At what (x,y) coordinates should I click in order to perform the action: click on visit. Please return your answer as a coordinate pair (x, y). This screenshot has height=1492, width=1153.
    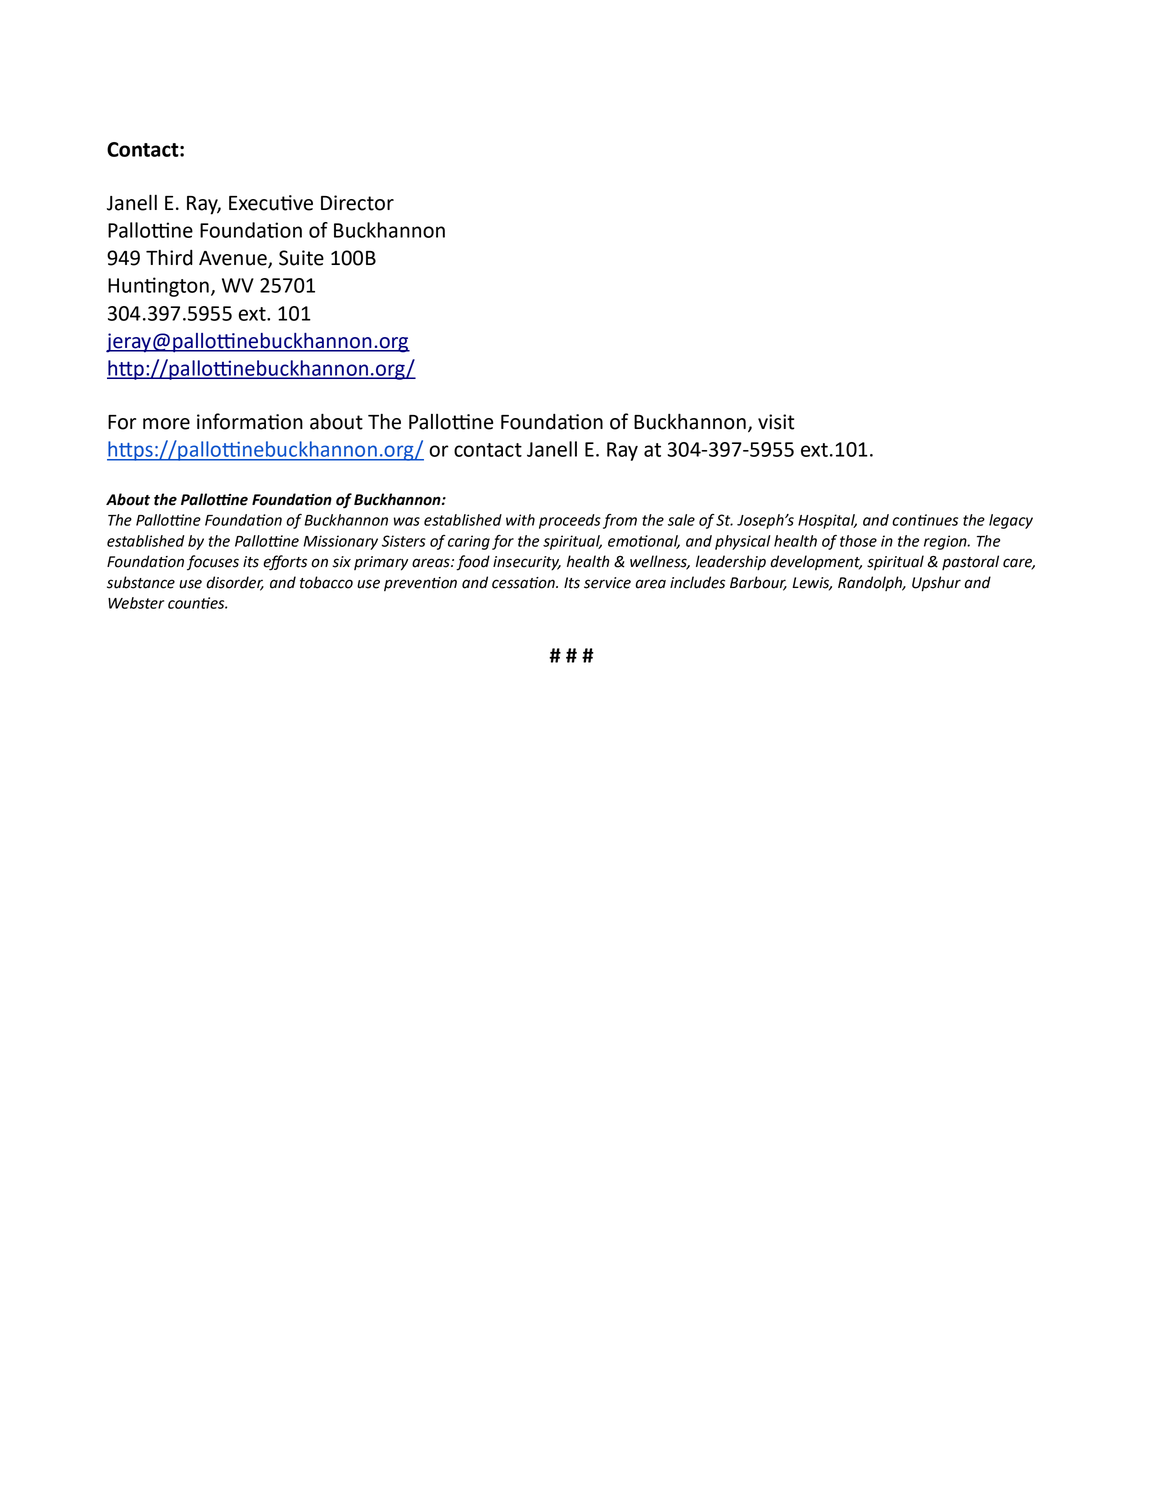
    Looking at the image, I should click on (776, 422).
